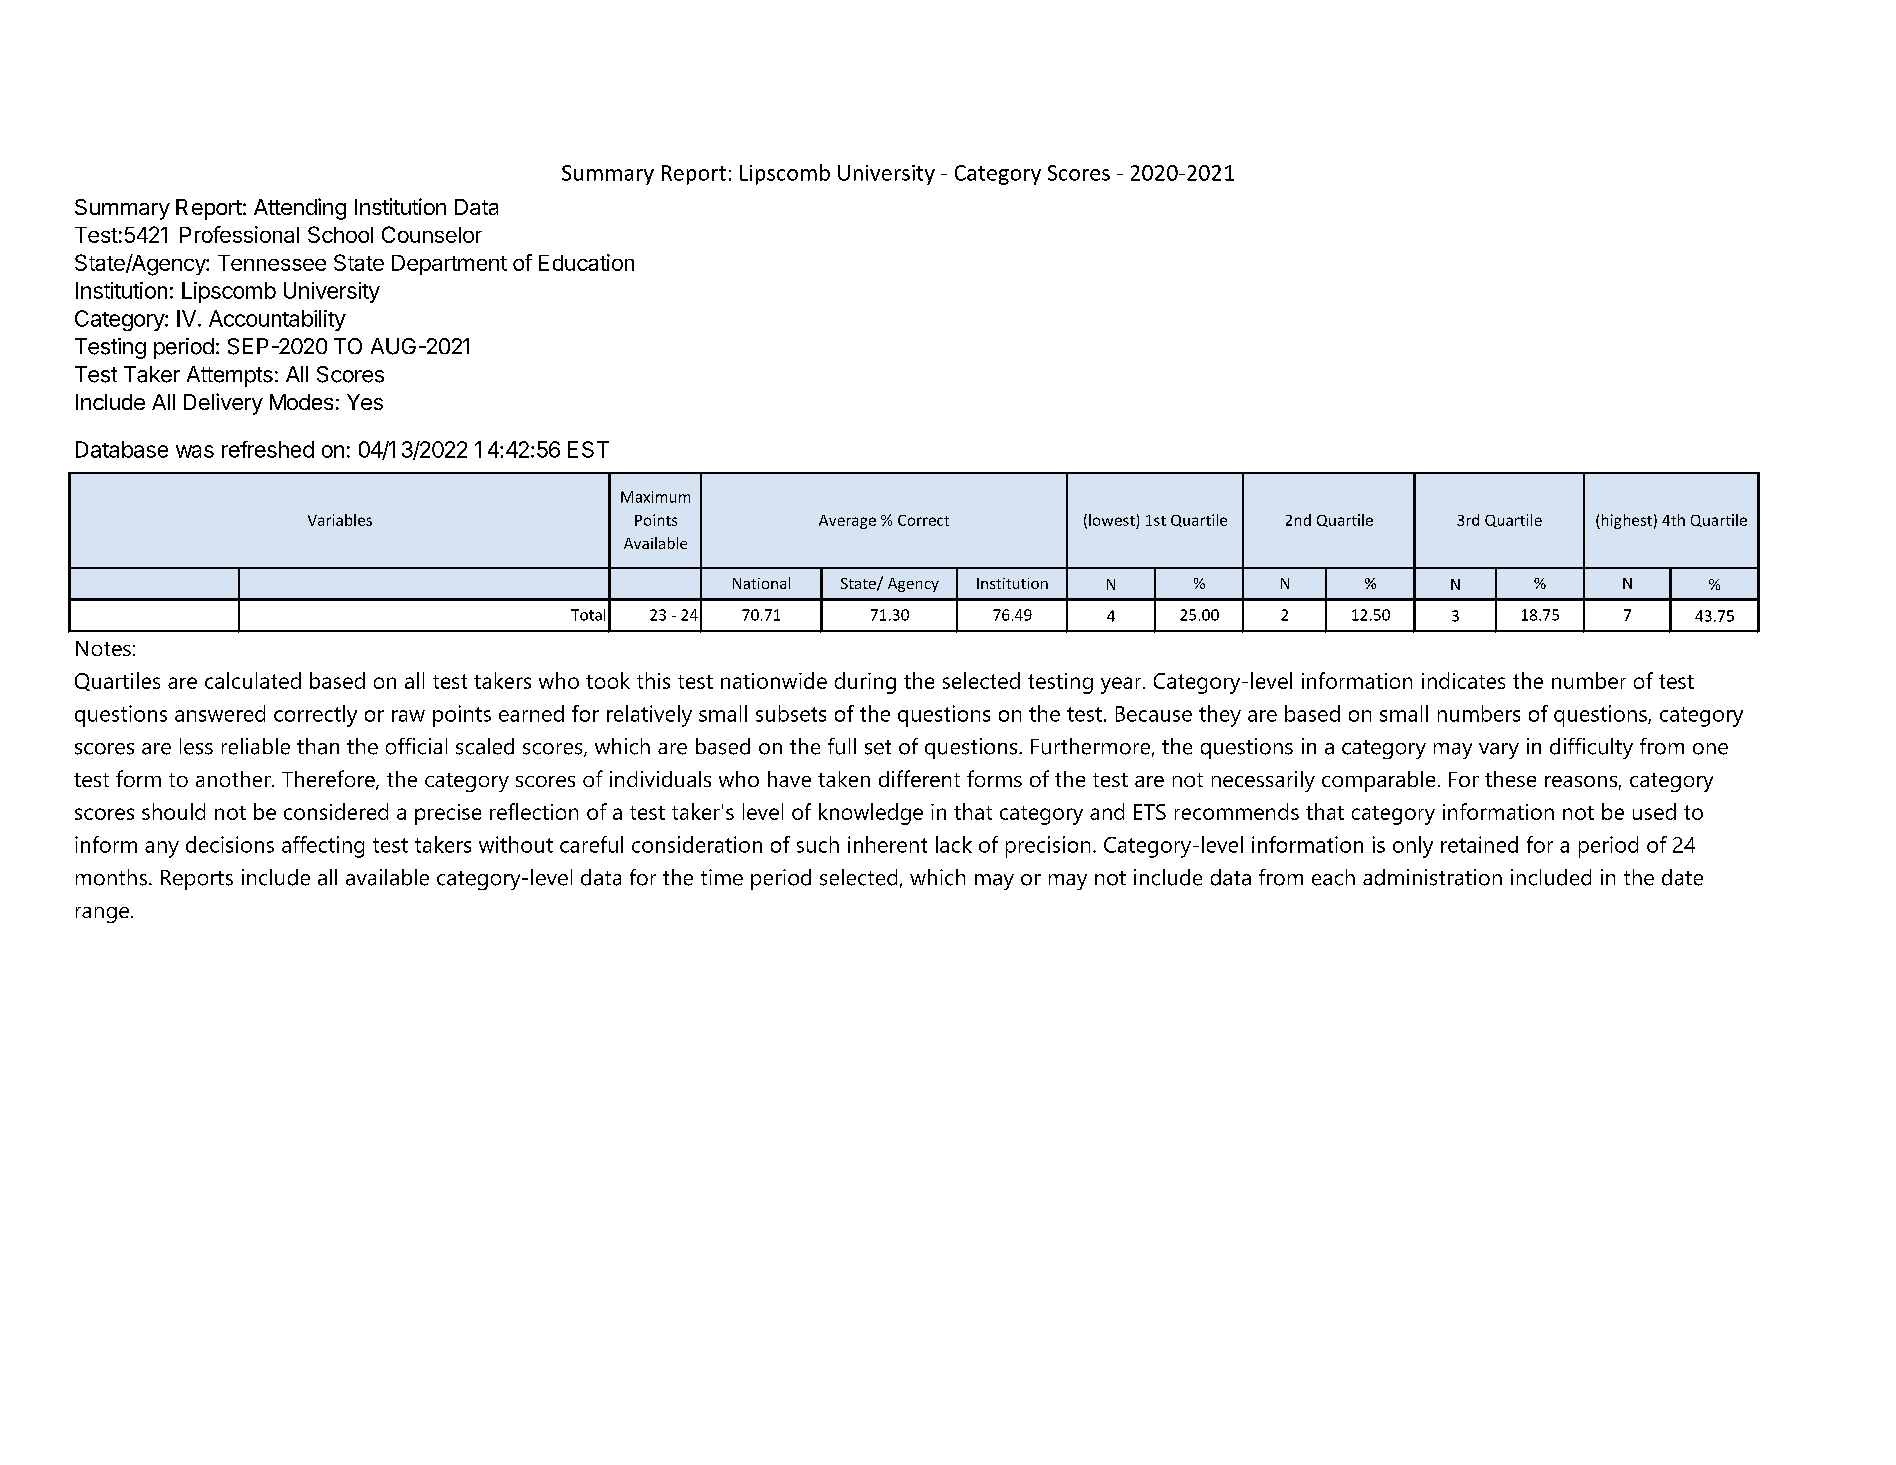 The width and height of the screenshot is (1896, 1465). Describe the element at coordinates (847, 522) in the screenshot. I see `Average` at that location.
